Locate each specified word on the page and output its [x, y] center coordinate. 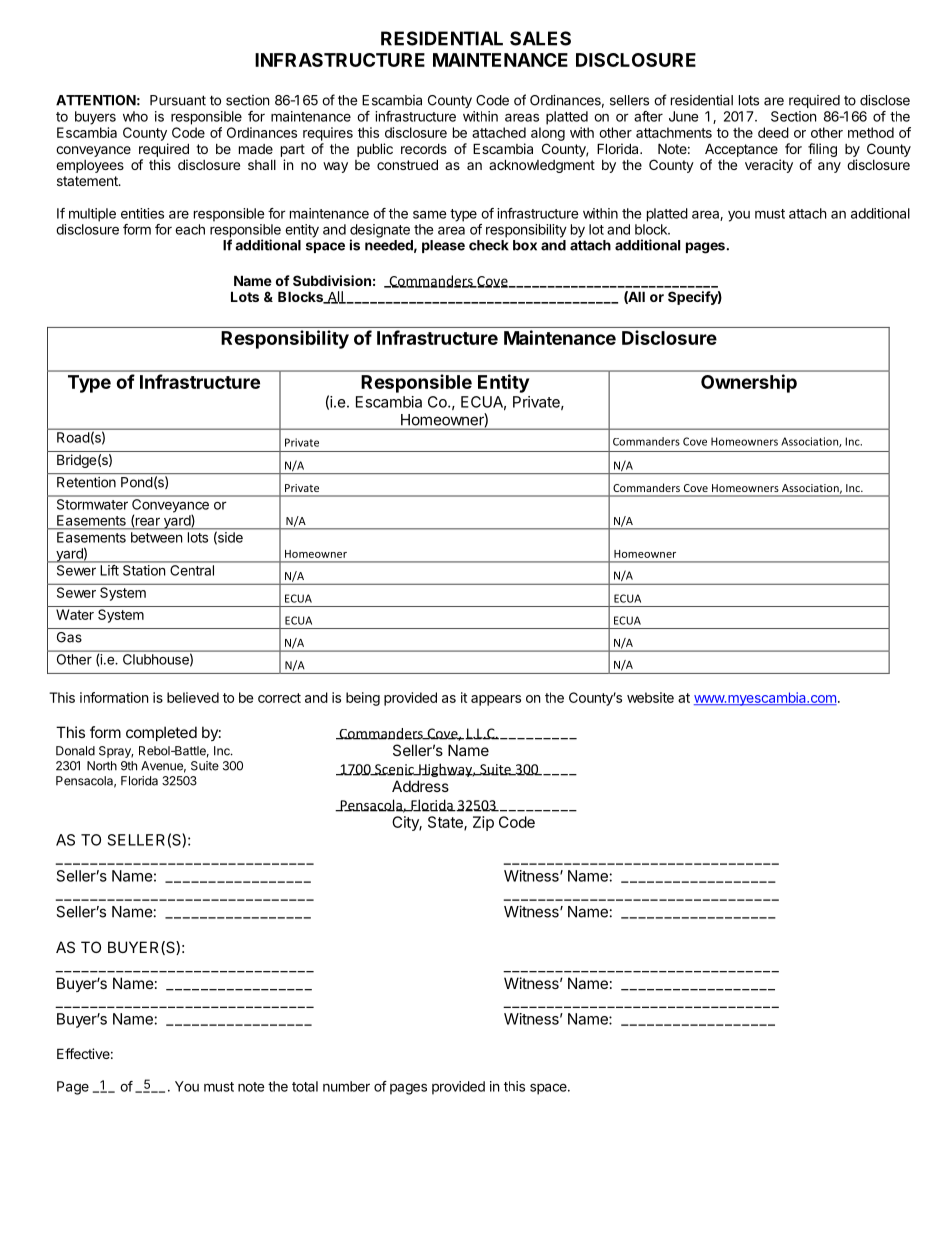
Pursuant [178, 100]
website [650, 697]
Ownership [749, 383]
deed [773, 132]
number [346, 1086]
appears [496, 700]
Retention [86, 482]
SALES [540, 38]
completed [161, 733]
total [305, 1086]
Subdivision [332, 280]
